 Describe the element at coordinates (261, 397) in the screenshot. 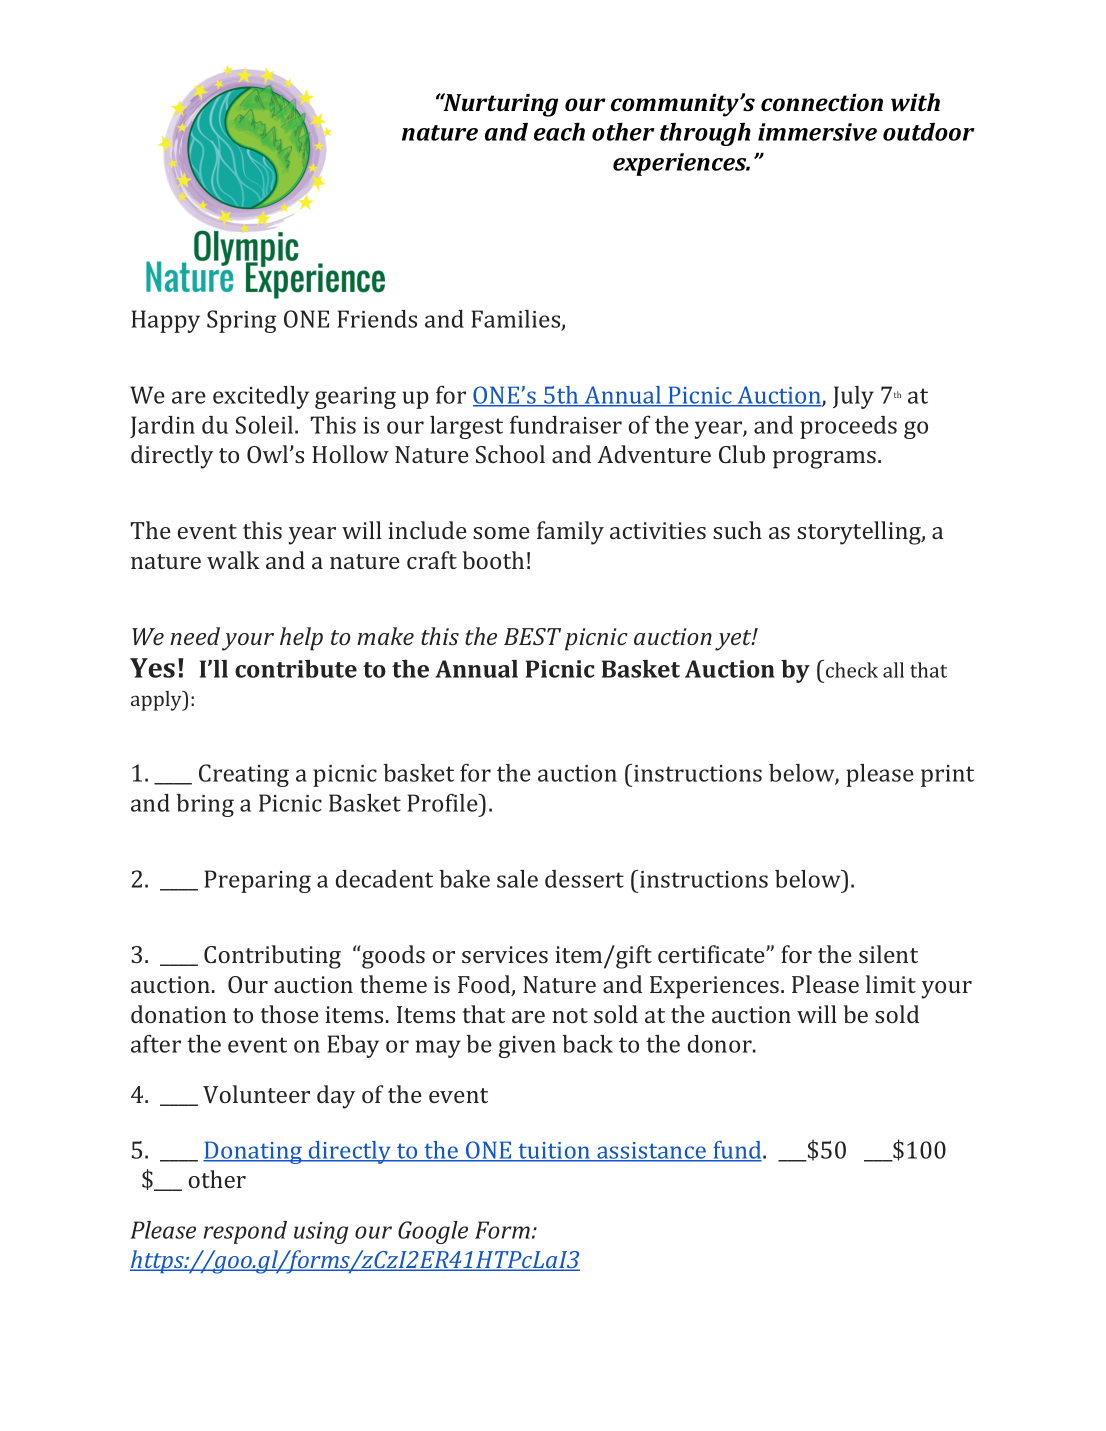

I see `excitedly` at that location.
